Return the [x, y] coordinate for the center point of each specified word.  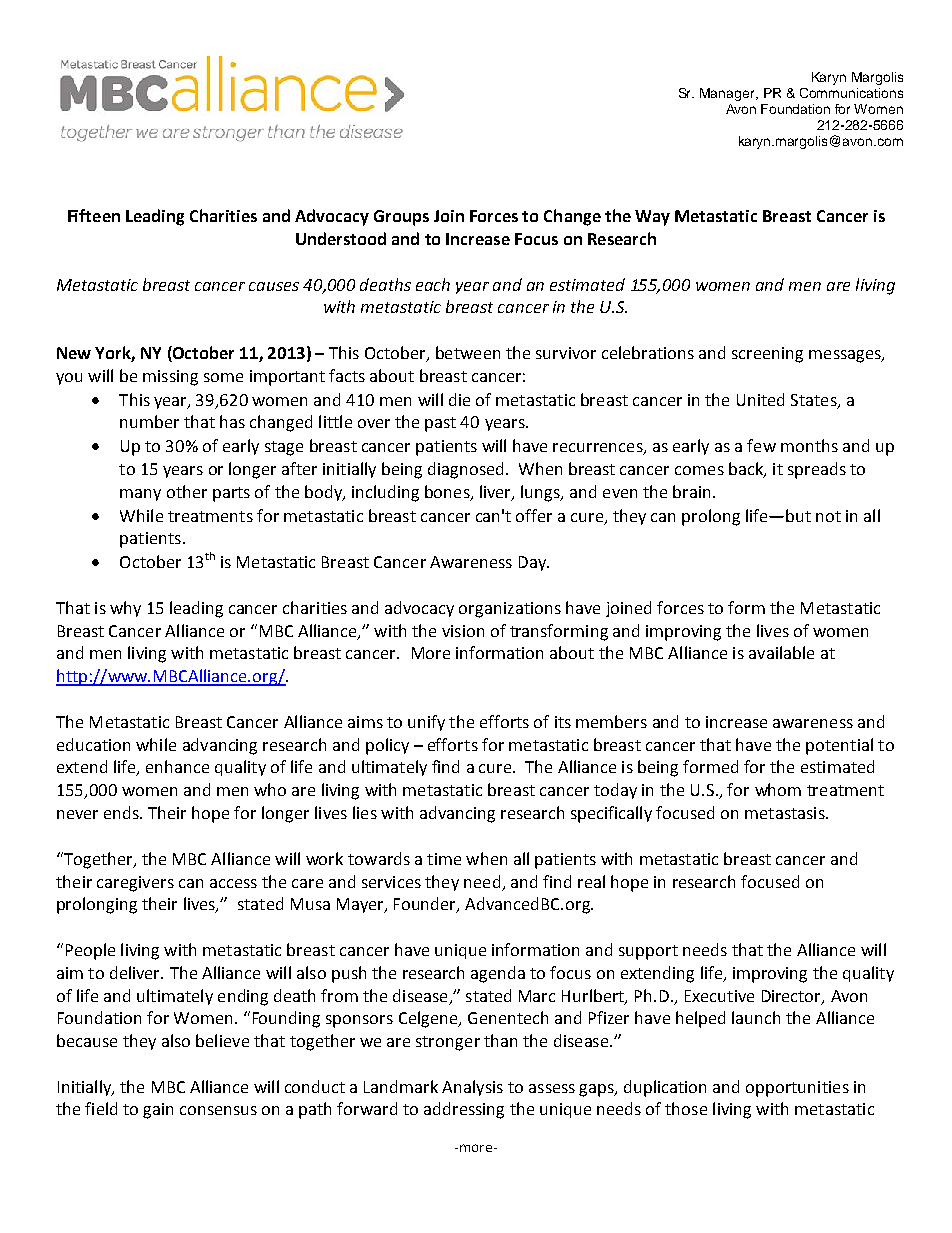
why [125, 609]
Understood [341, 238]
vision [463, 631]
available [781, 652]
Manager [729, 94]
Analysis [472, 1088]
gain [158, 1111]
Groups [401, 218]
